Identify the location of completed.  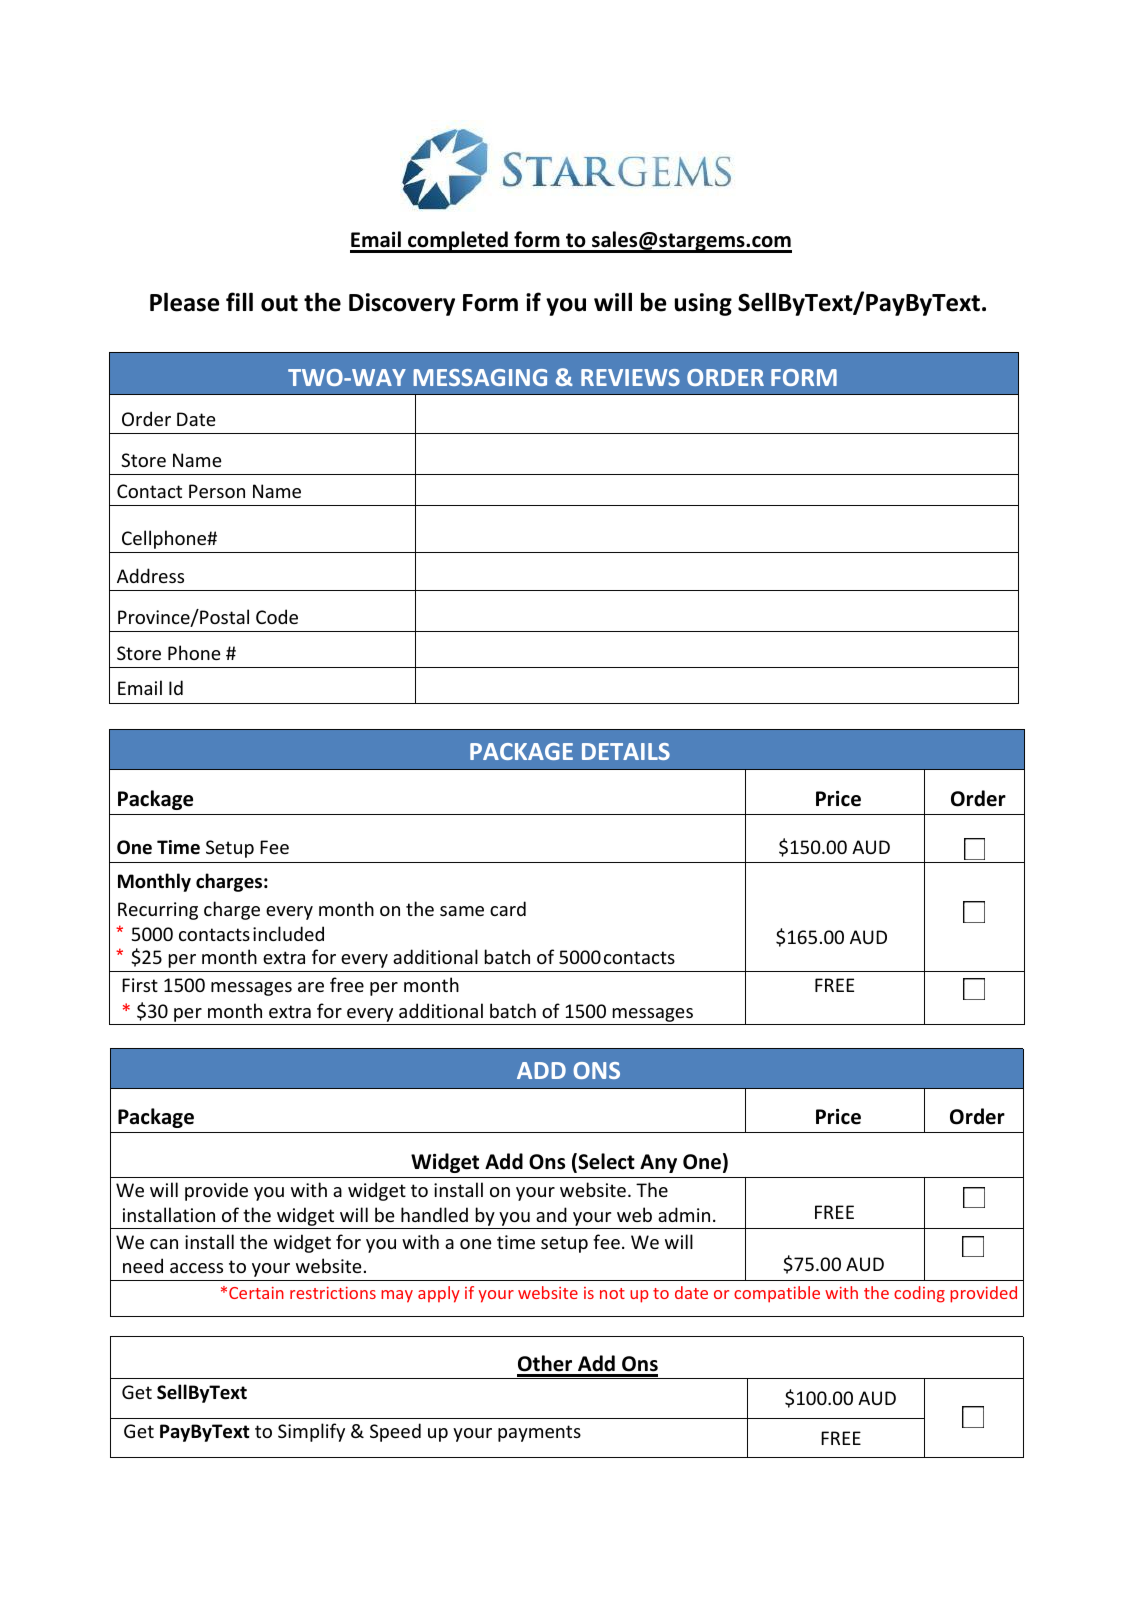
(458, 242).
